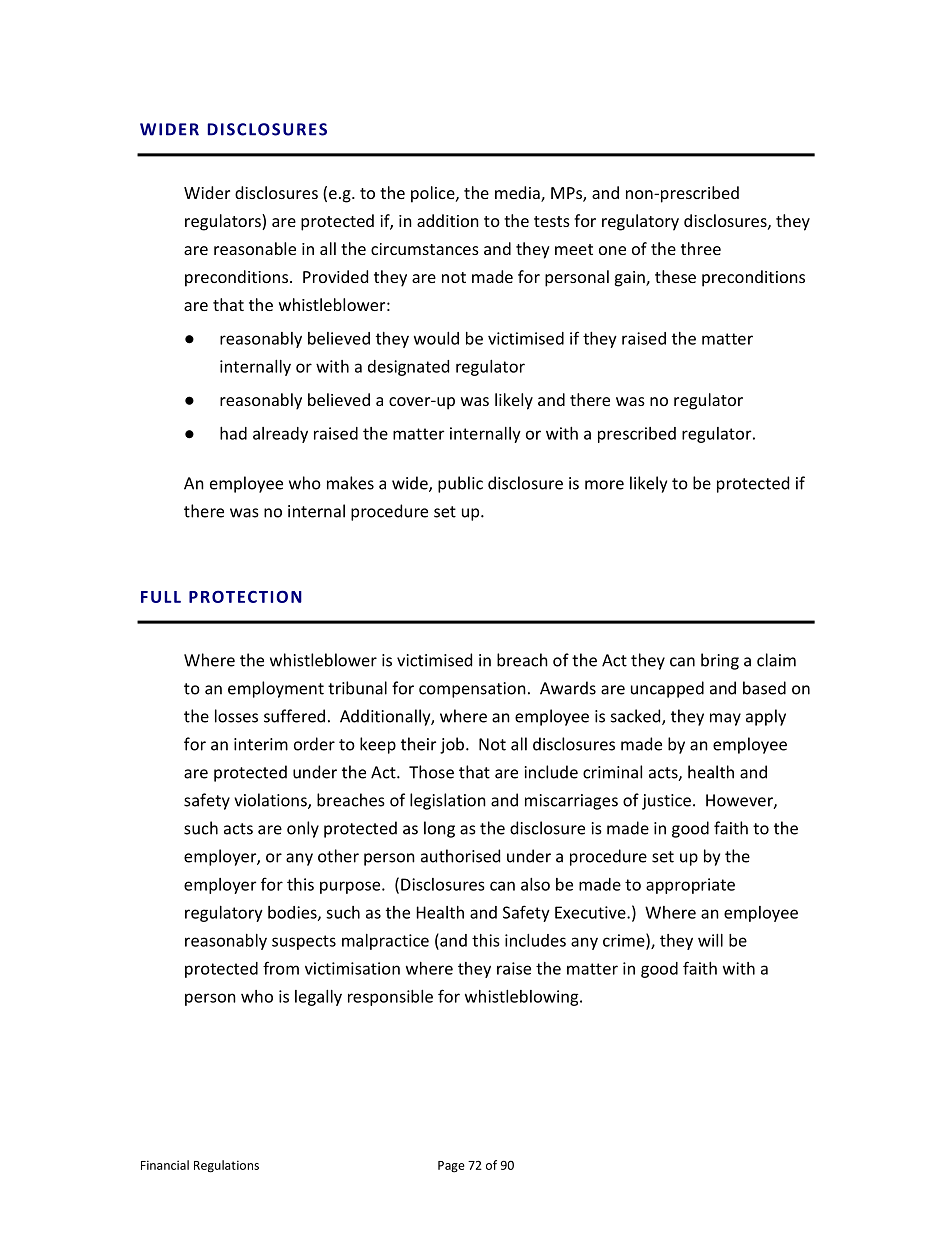 Image resolution: width=952 pixels, height=1233 pixels. Describe the element at coordinates (434, 194) in the screenshot. I see `police` at that location.
